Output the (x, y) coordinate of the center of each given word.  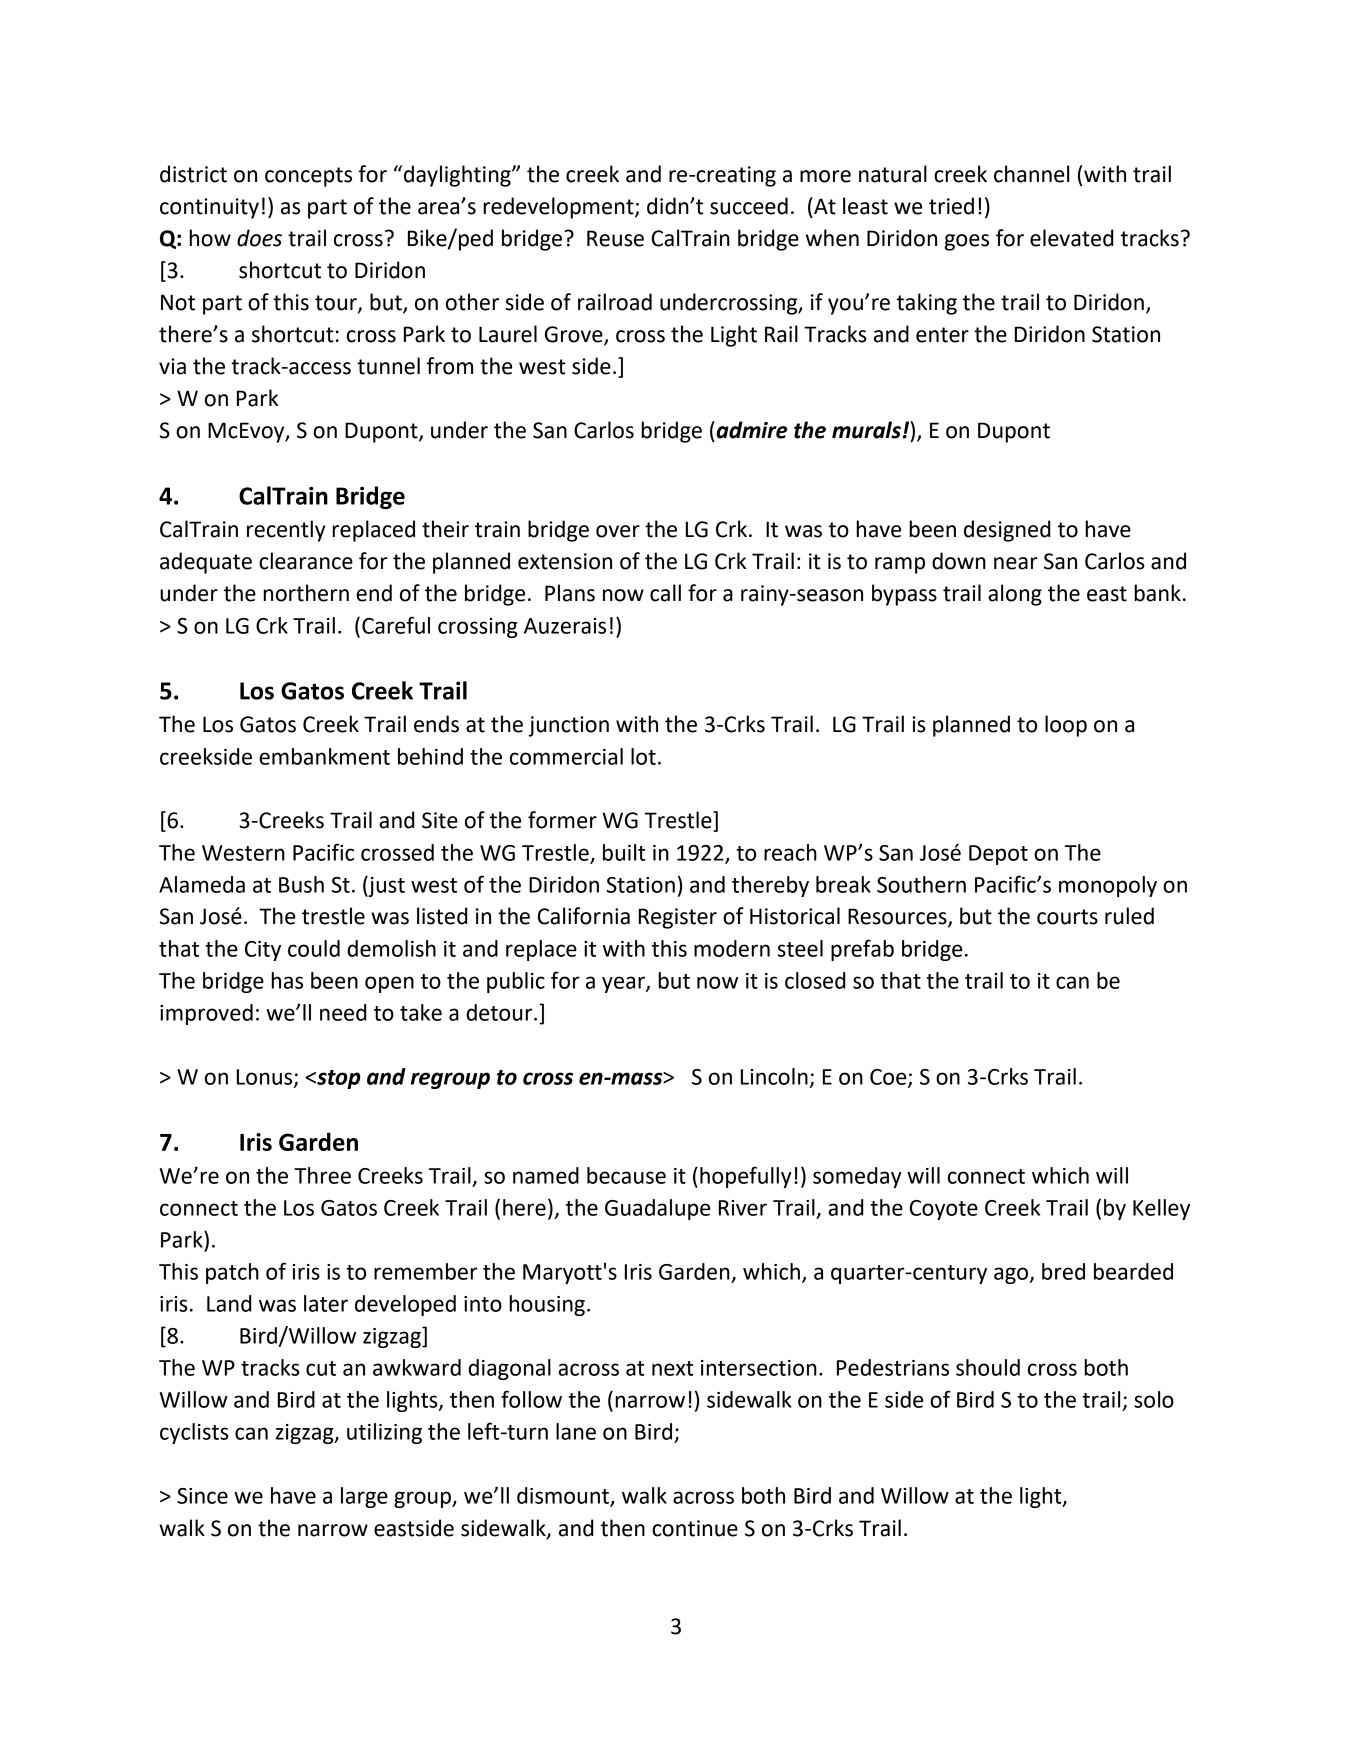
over (618, 531)
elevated (1071, 238)
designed (1007, 531)
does (259, 238)
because (626, 1175)
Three (322, 1175)
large (364, 1497)
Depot (998, 855)
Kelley (1161, 1209)
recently (286, 531)
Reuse (615, 238)
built (624, 852)
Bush (301, 884)
